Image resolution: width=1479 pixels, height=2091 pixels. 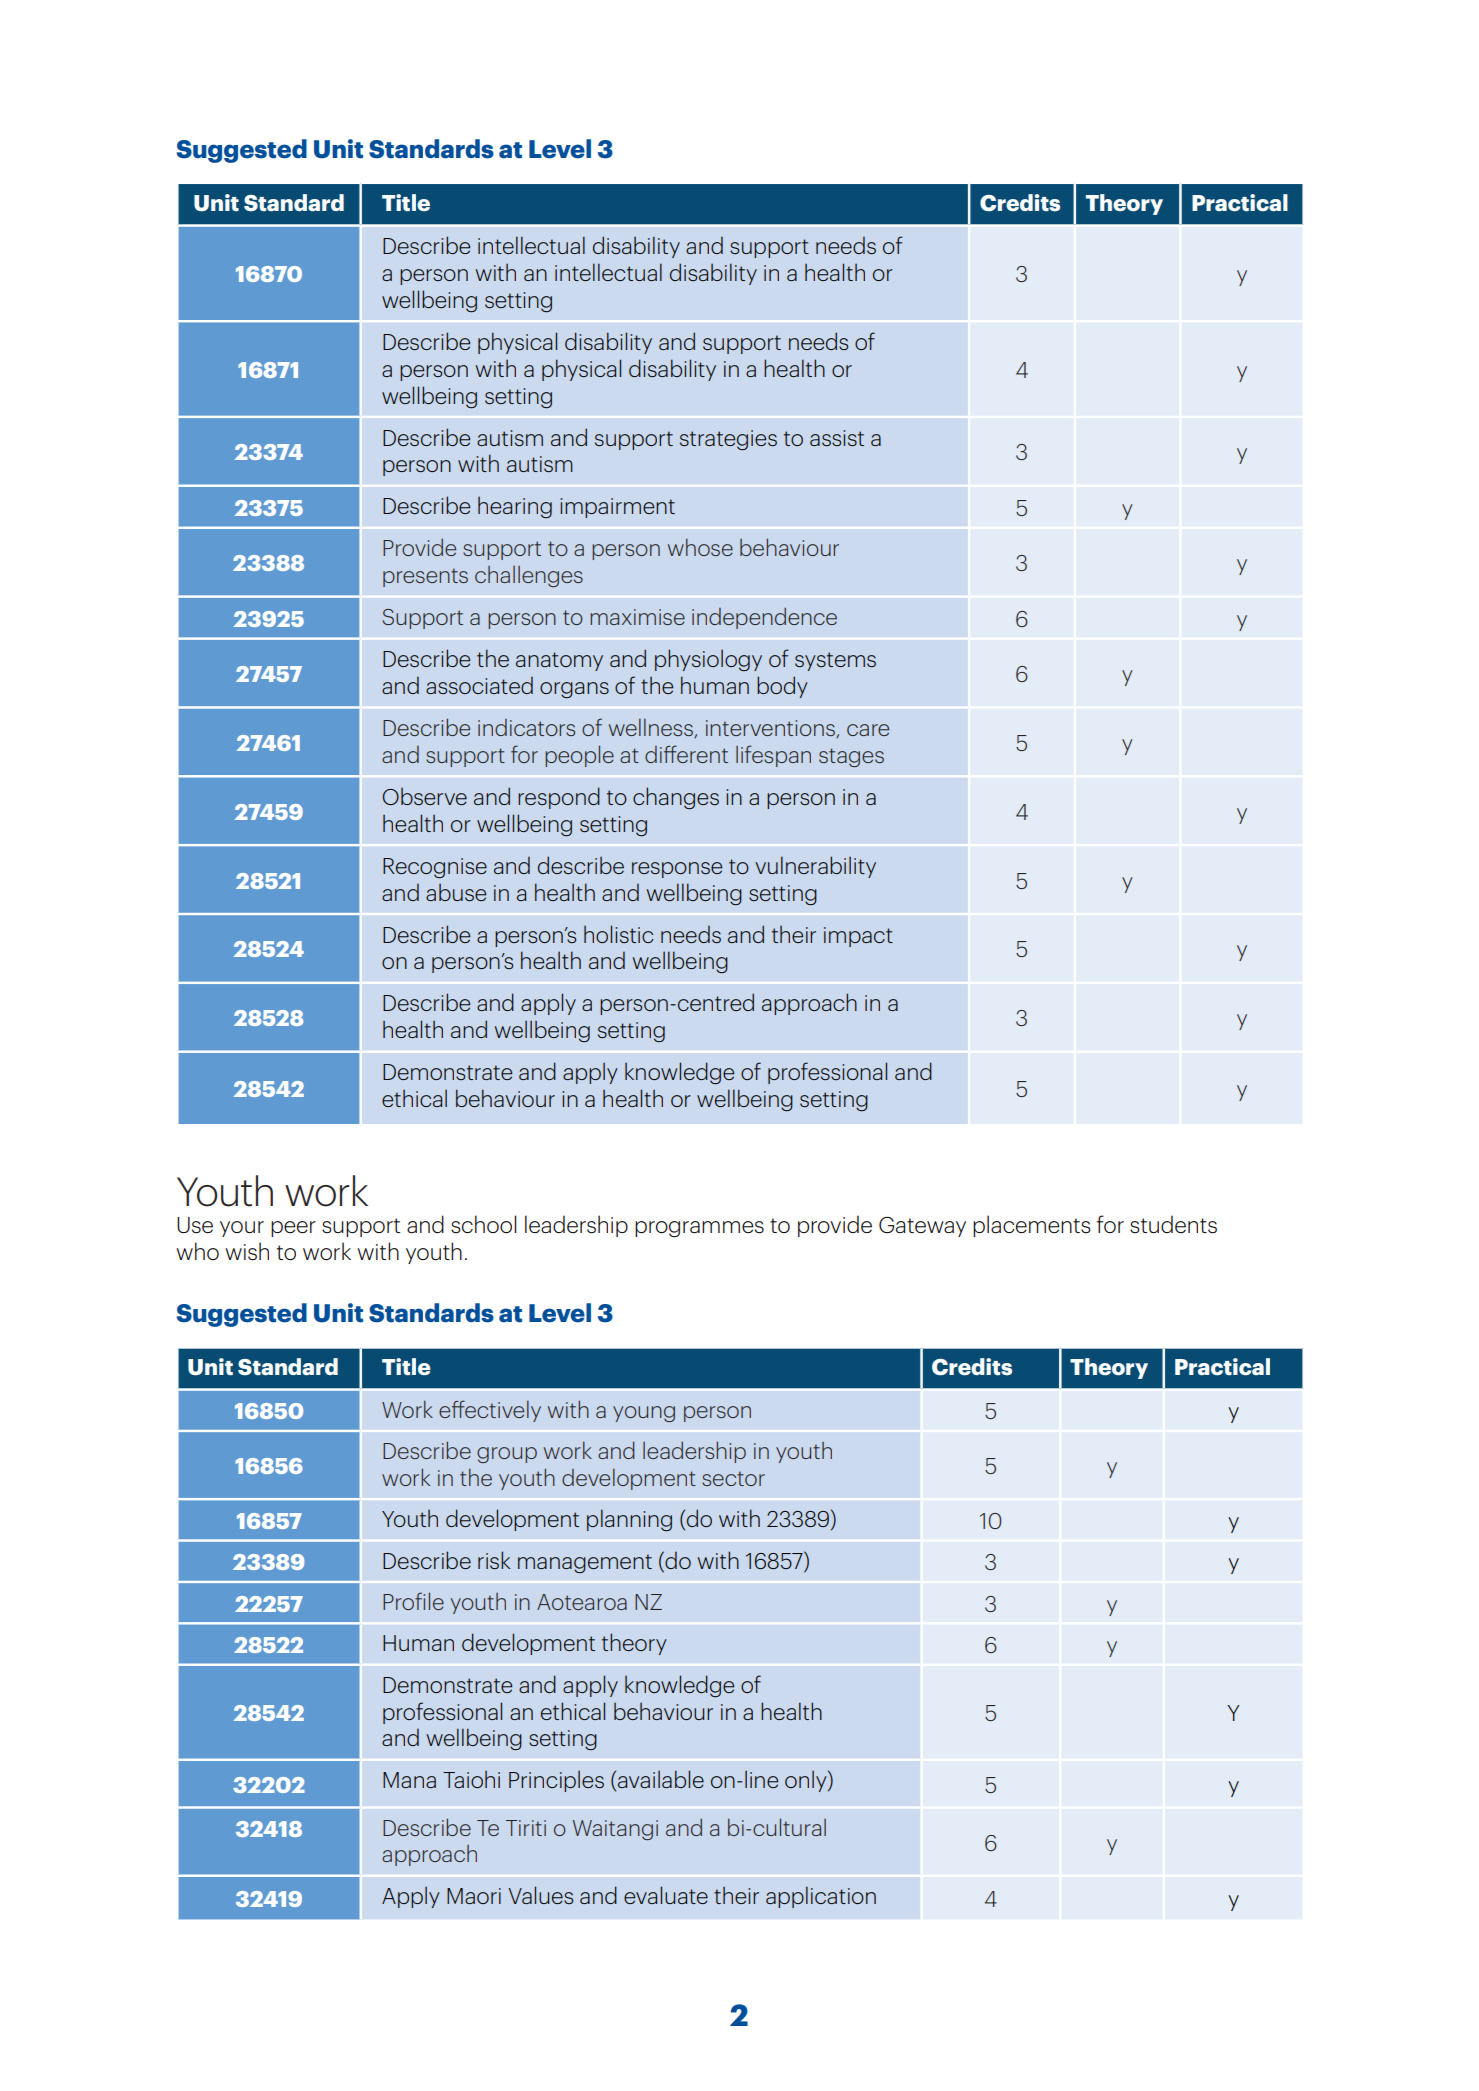 What do you see at coordinates (676, 798) in the document?
I see `changes` at bounding box center [676, 798].
